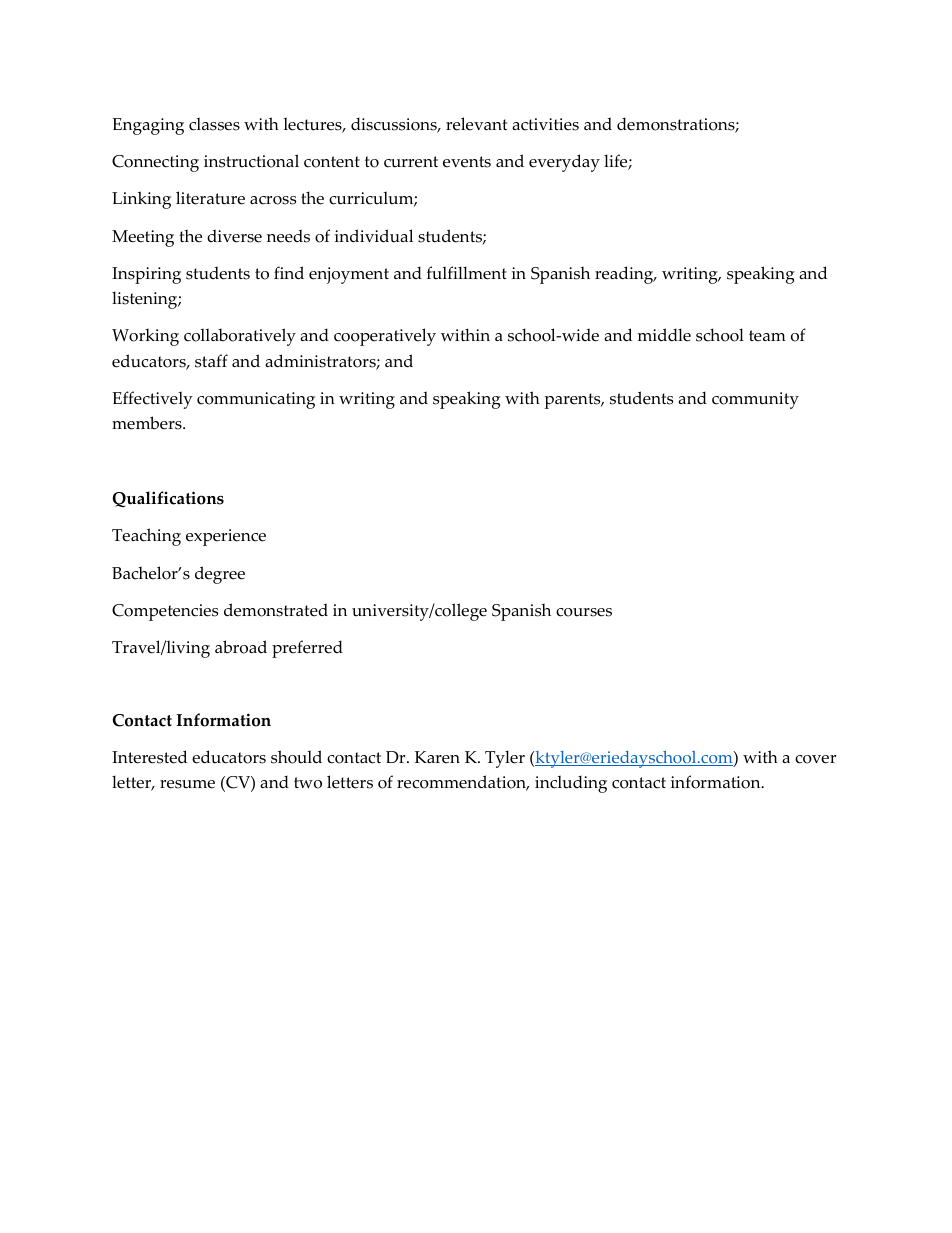 The height and width of the screenshot is (1233, 952). What do you see at coordinates (385, 337) in the screenshot?
I see `cooperatively` at bounding box center [385, 337].
